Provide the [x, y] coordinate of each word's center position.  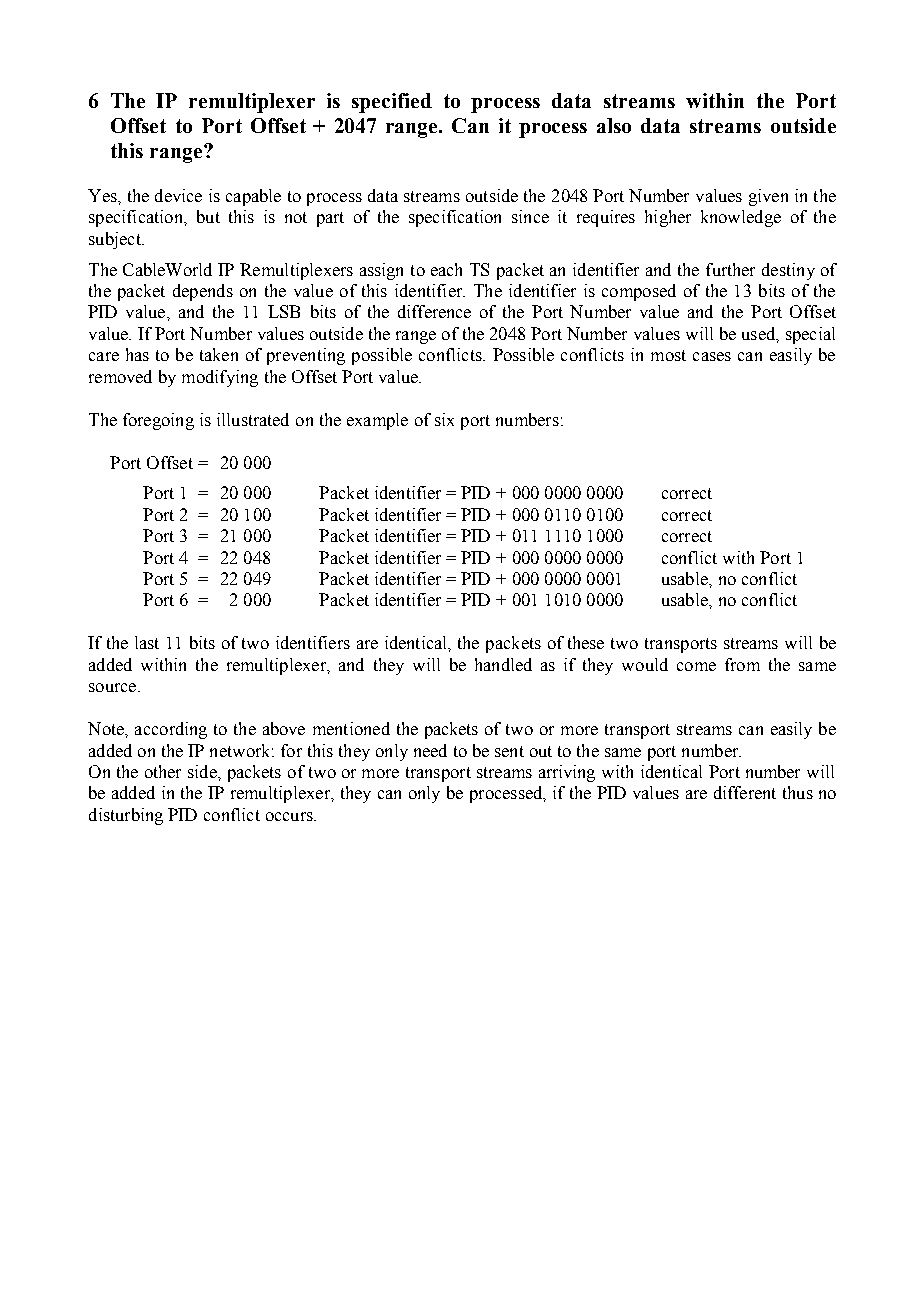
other [163, 771]
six [444, 419]
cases [712, 356]
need [430, 750]
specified [392, 103]
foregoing [158, 421]
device [178, 195]
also [614, 125]
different [745, 792]
